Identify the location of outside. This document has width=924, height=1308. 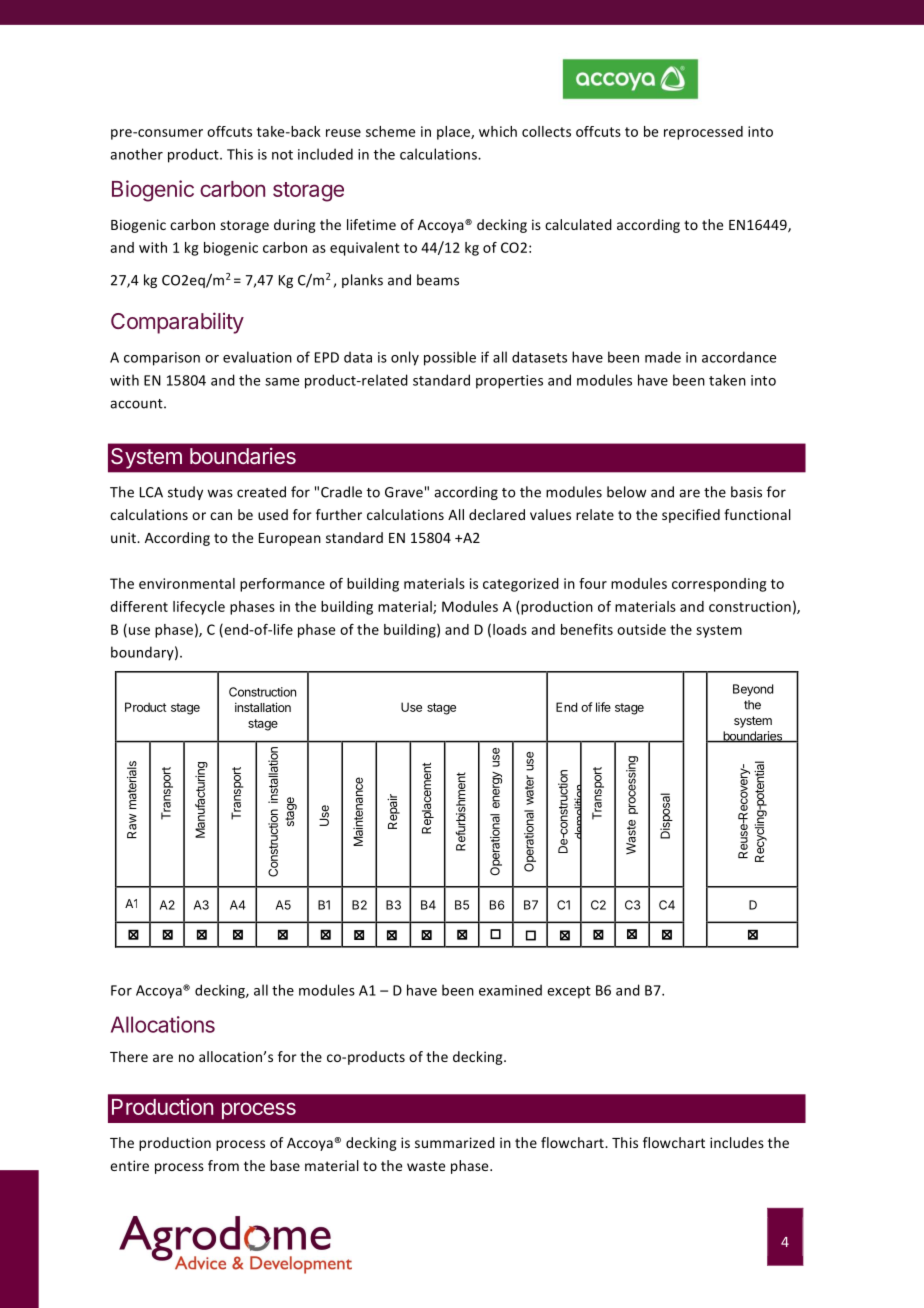
(641, 629).
